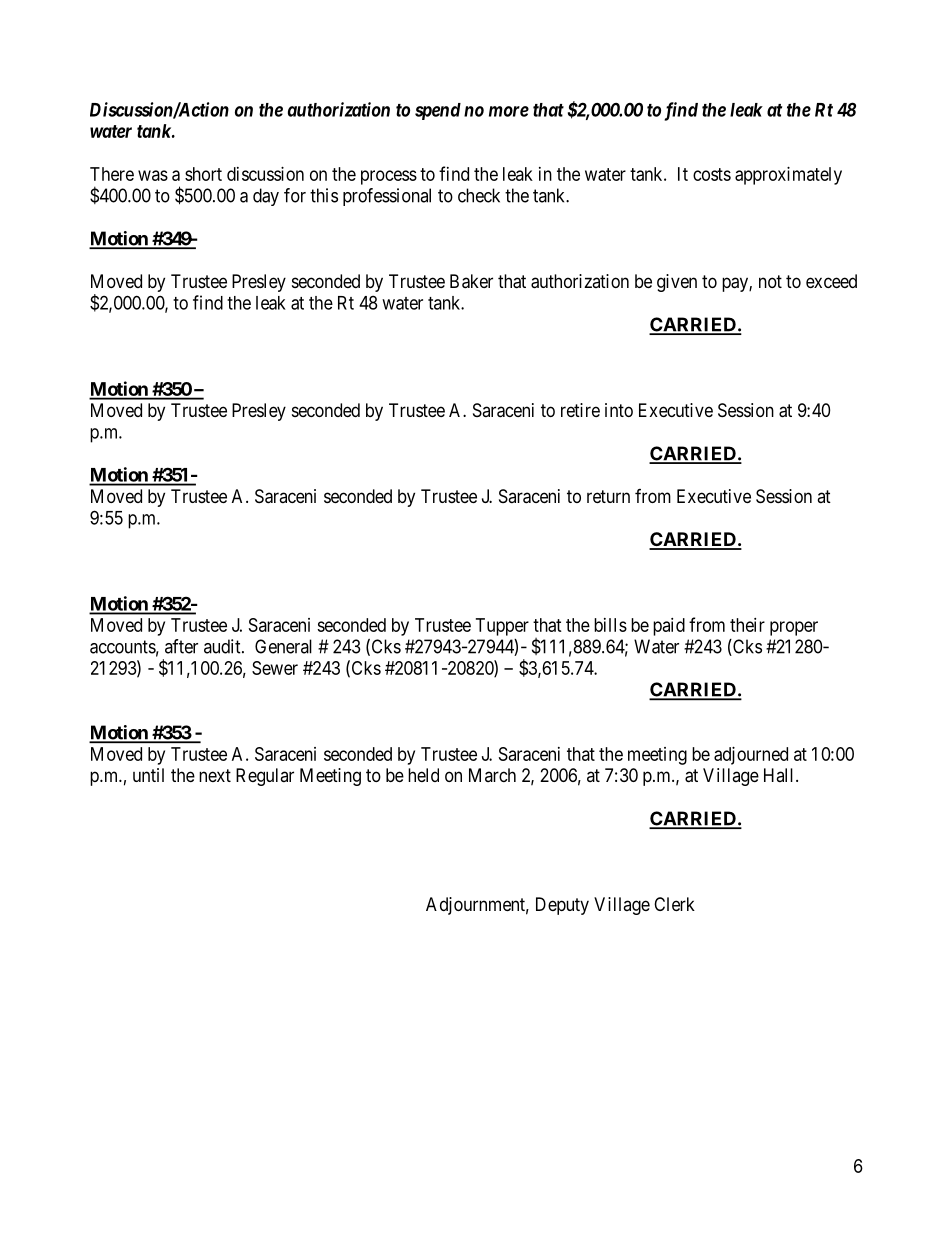  I want to click on Deputy, so click(562, 906).
